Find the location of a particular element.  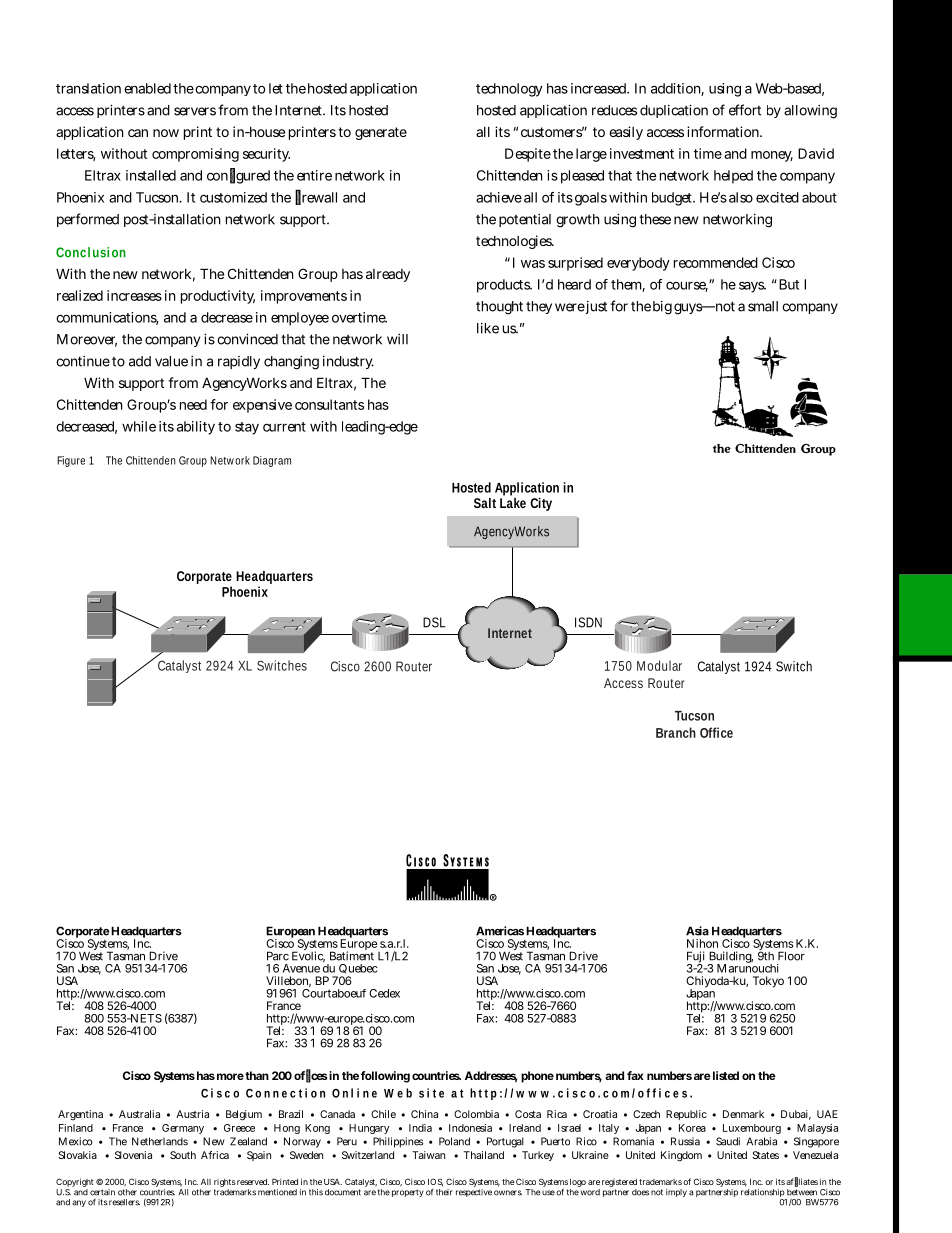

DSL is located at coordinates (434, 622).
